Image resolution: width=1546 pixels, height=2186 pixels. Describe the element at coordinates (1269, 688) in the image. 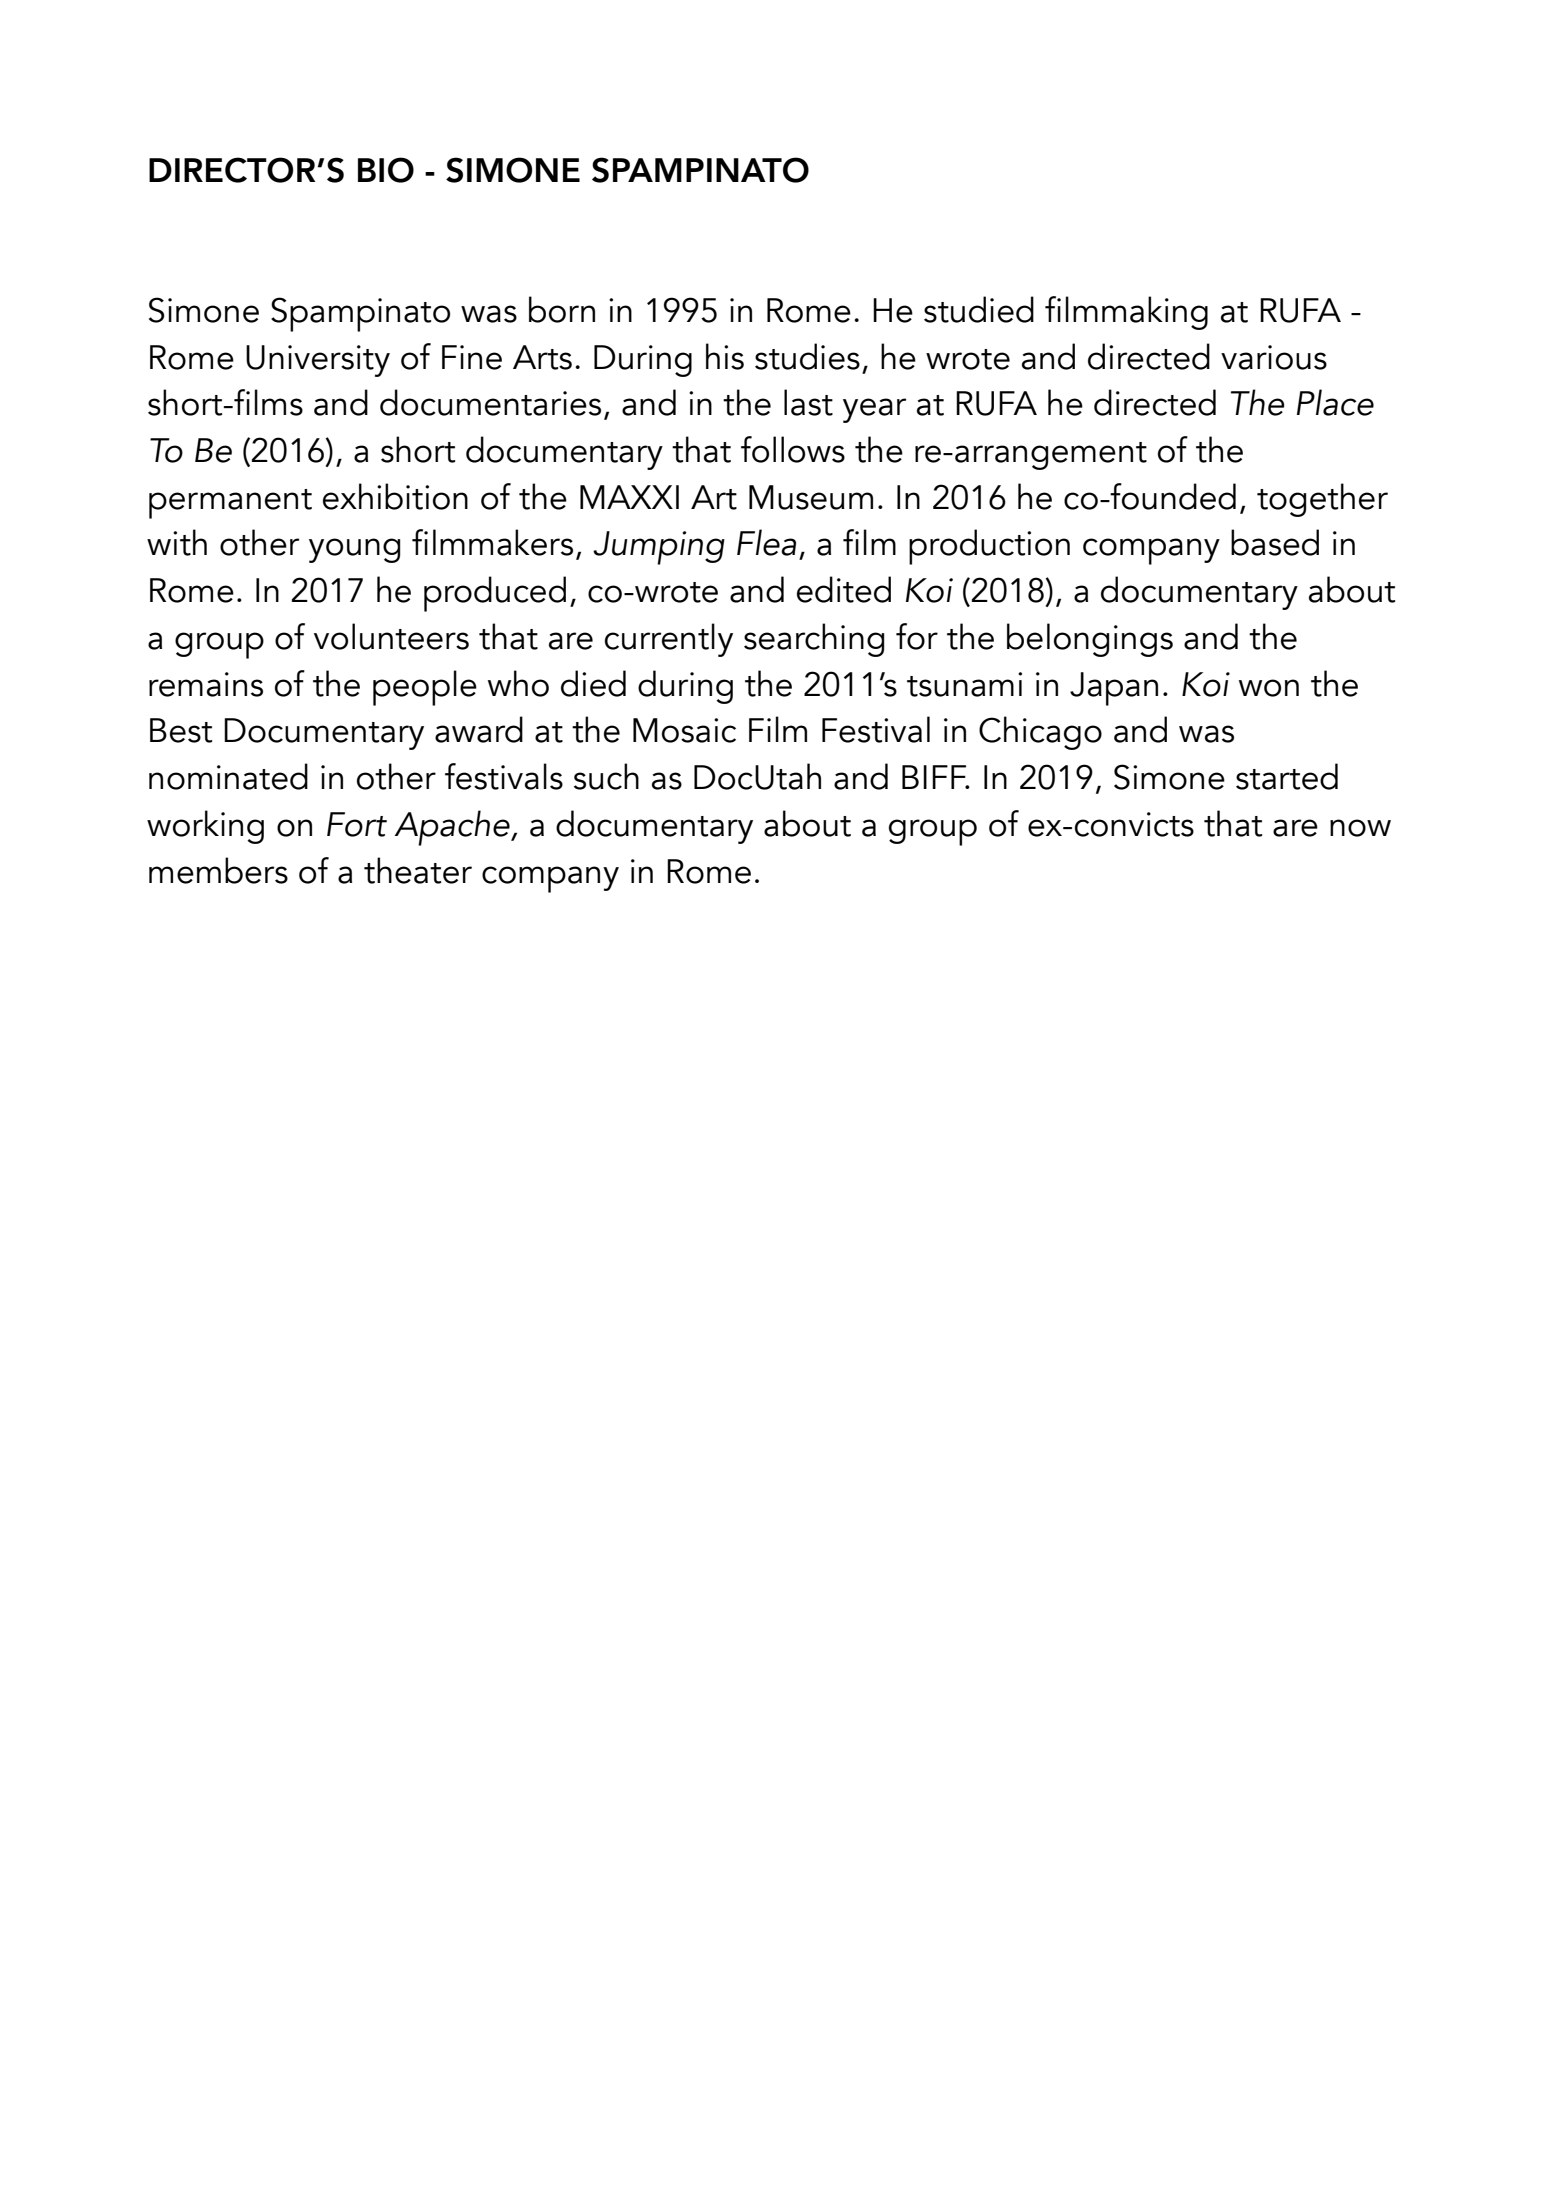

I see `won` at that location.
